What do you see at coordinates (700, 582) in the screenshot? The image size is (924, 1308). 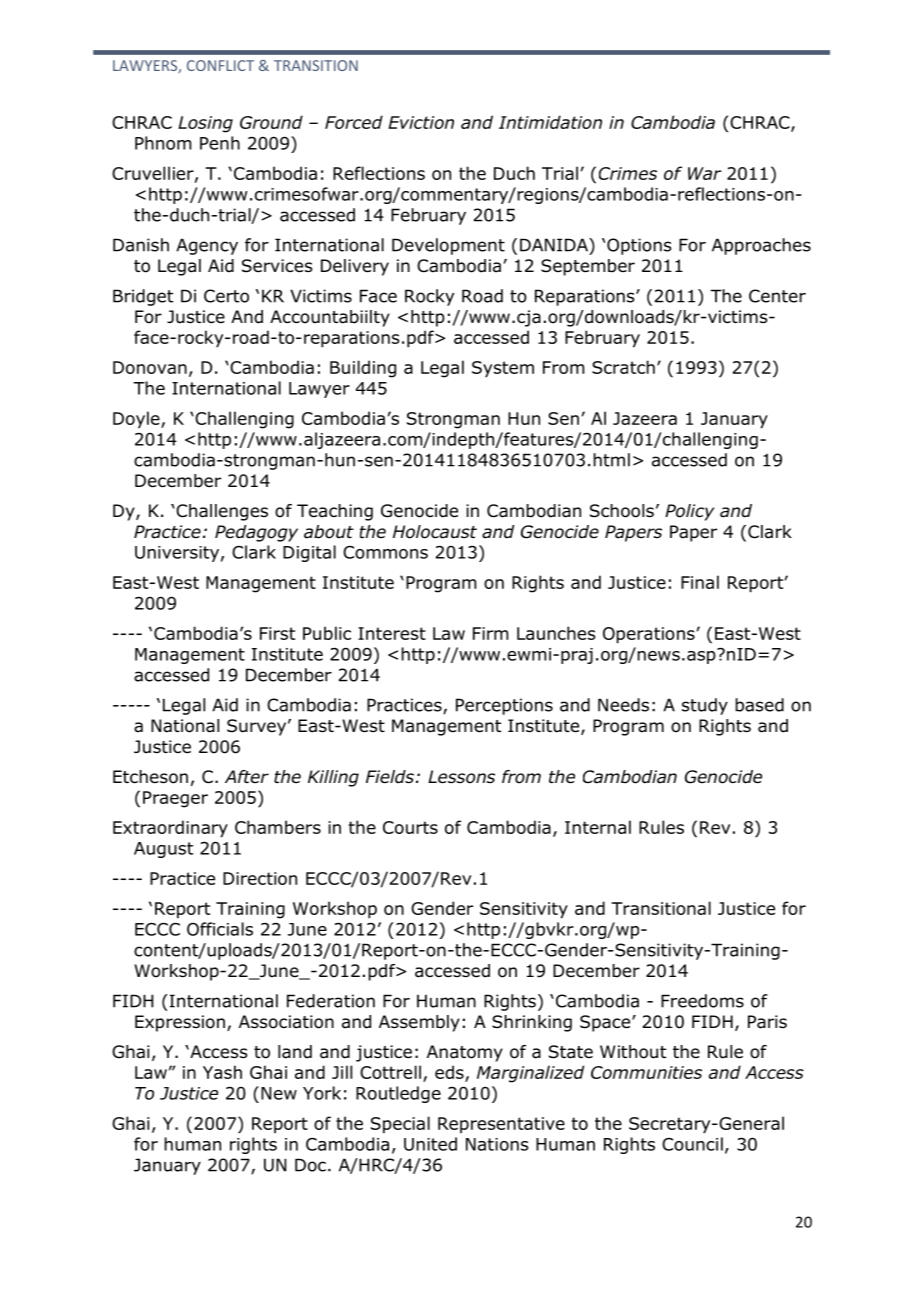 I see `Final` at bounding box center [700, 582].
